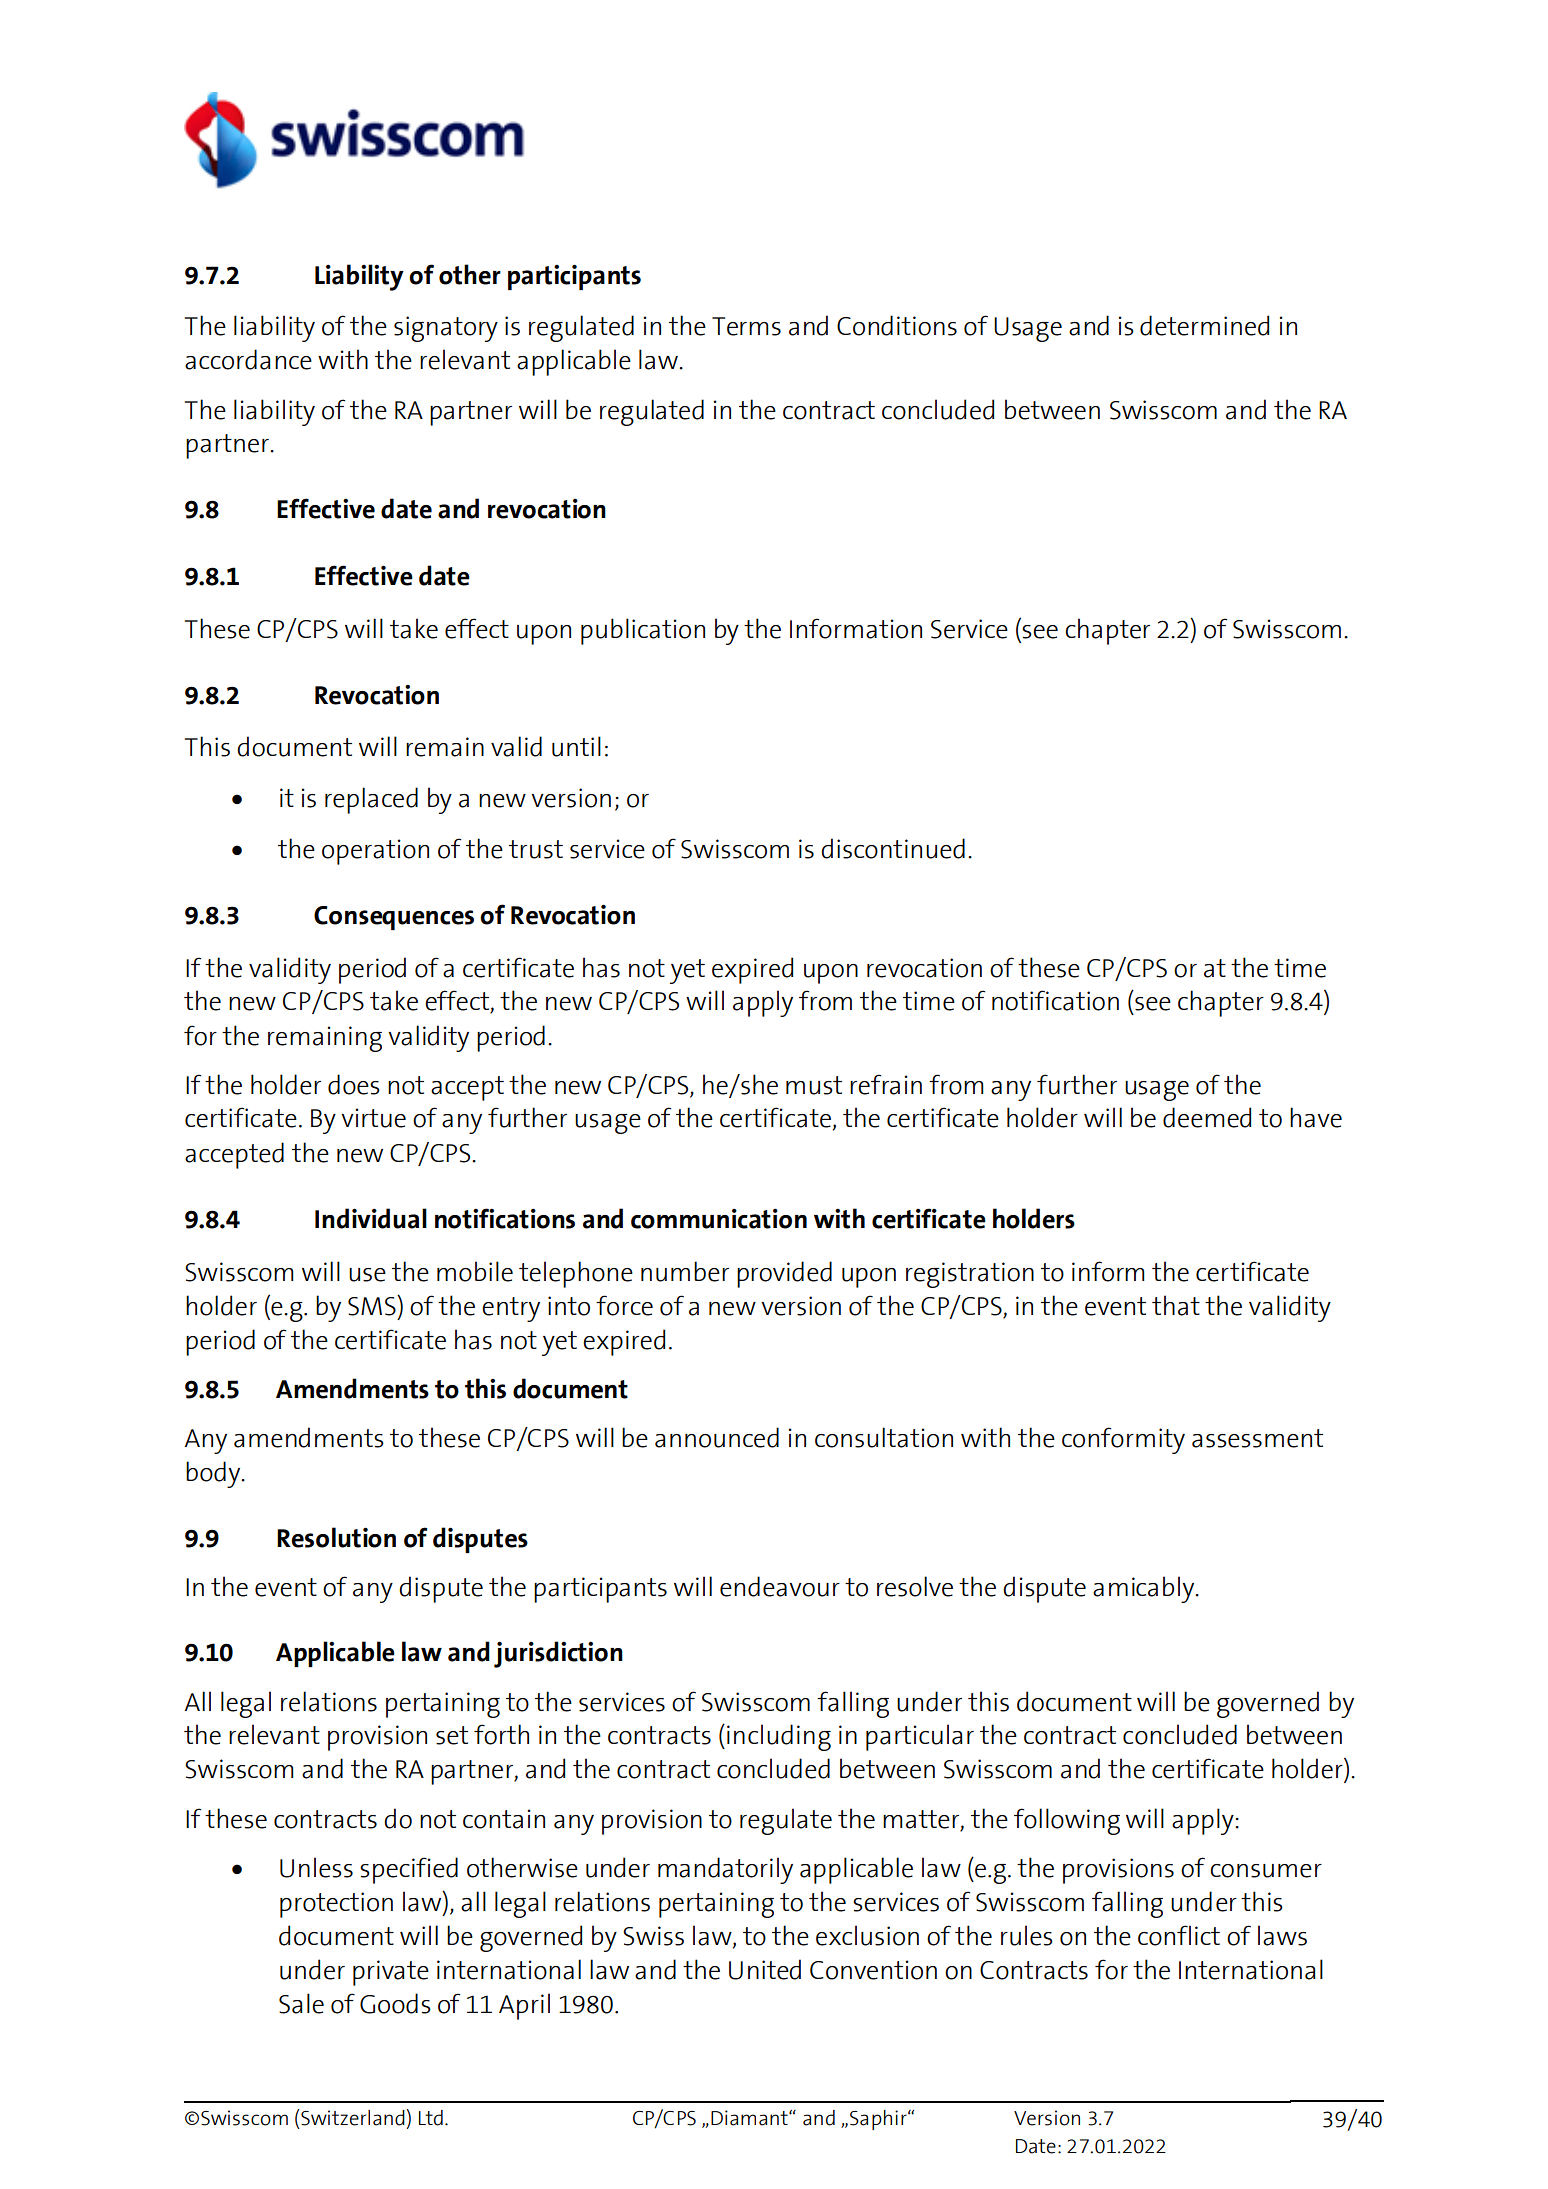 This screenshot has width=1548, height=2189. Describe the element at coordinates (371, 1218) in the screenshot. I see `Individual` at that location.
